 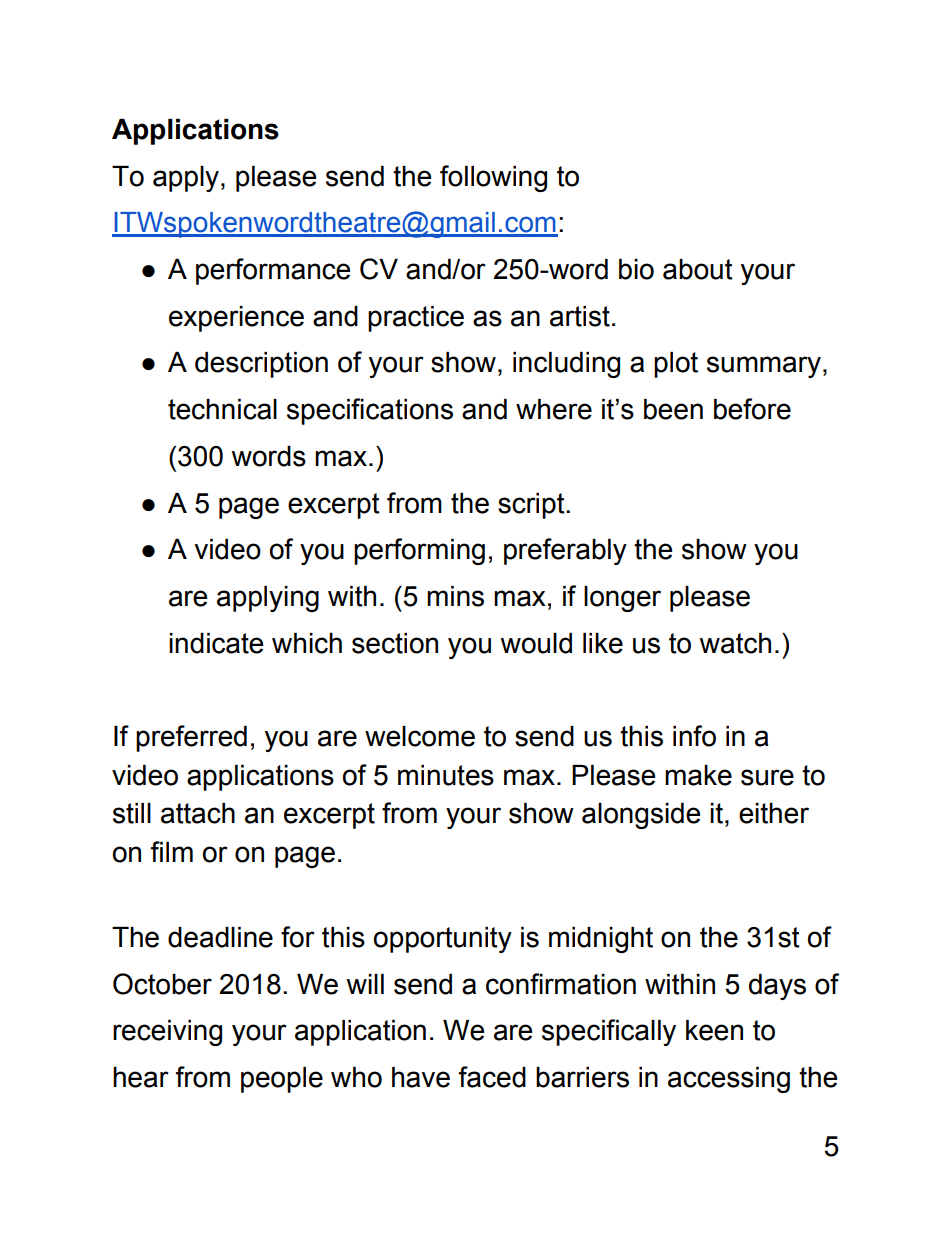 I want to click on info, so click(x=694, y=736).
